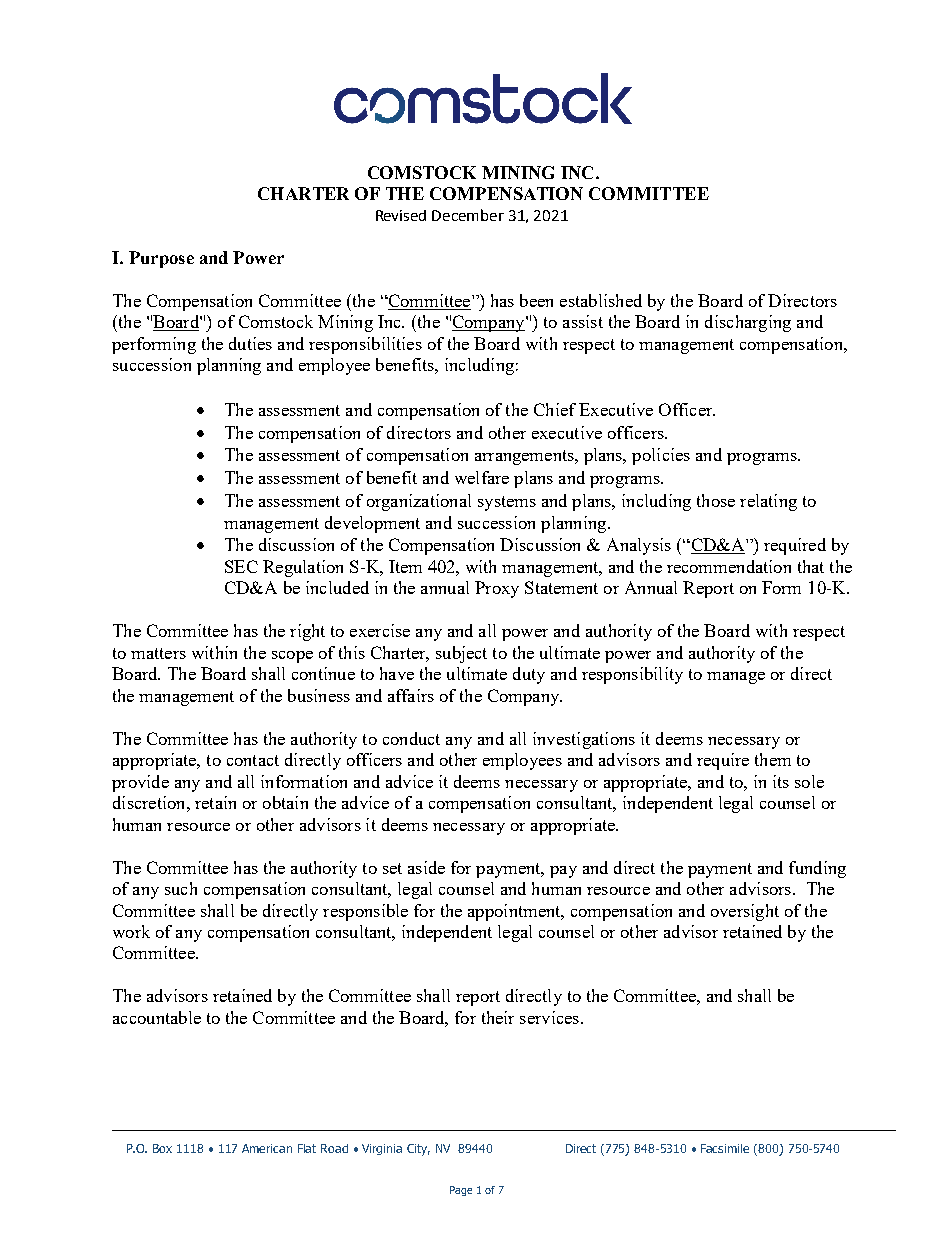 The height and width of the document is (1233, 952). What do you see at coordinates (411, 695) in the document?
I see `affairs` at bounding box center [411, 695].
